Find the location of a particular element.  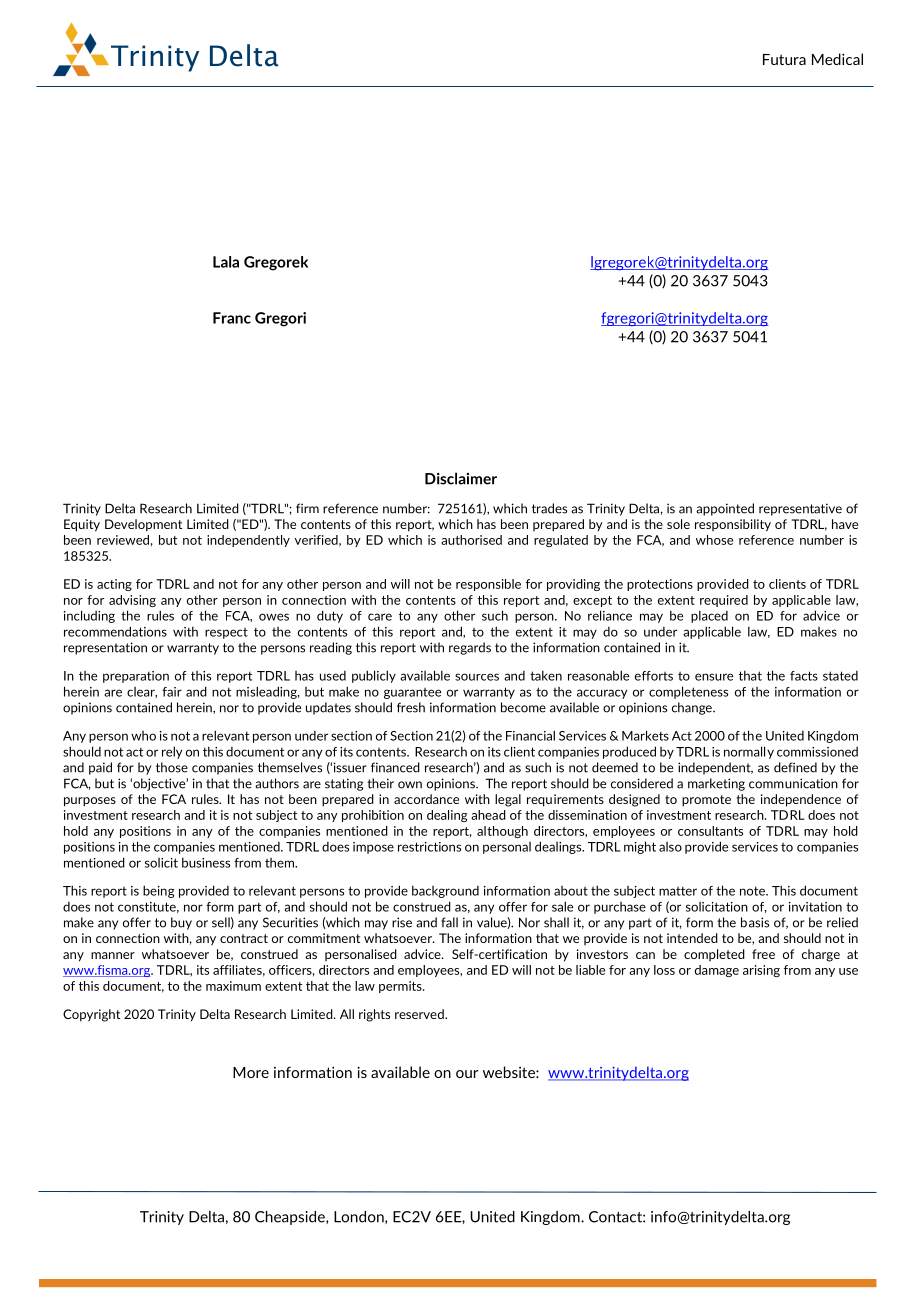

Lala is located at coordinates (226, 262).
